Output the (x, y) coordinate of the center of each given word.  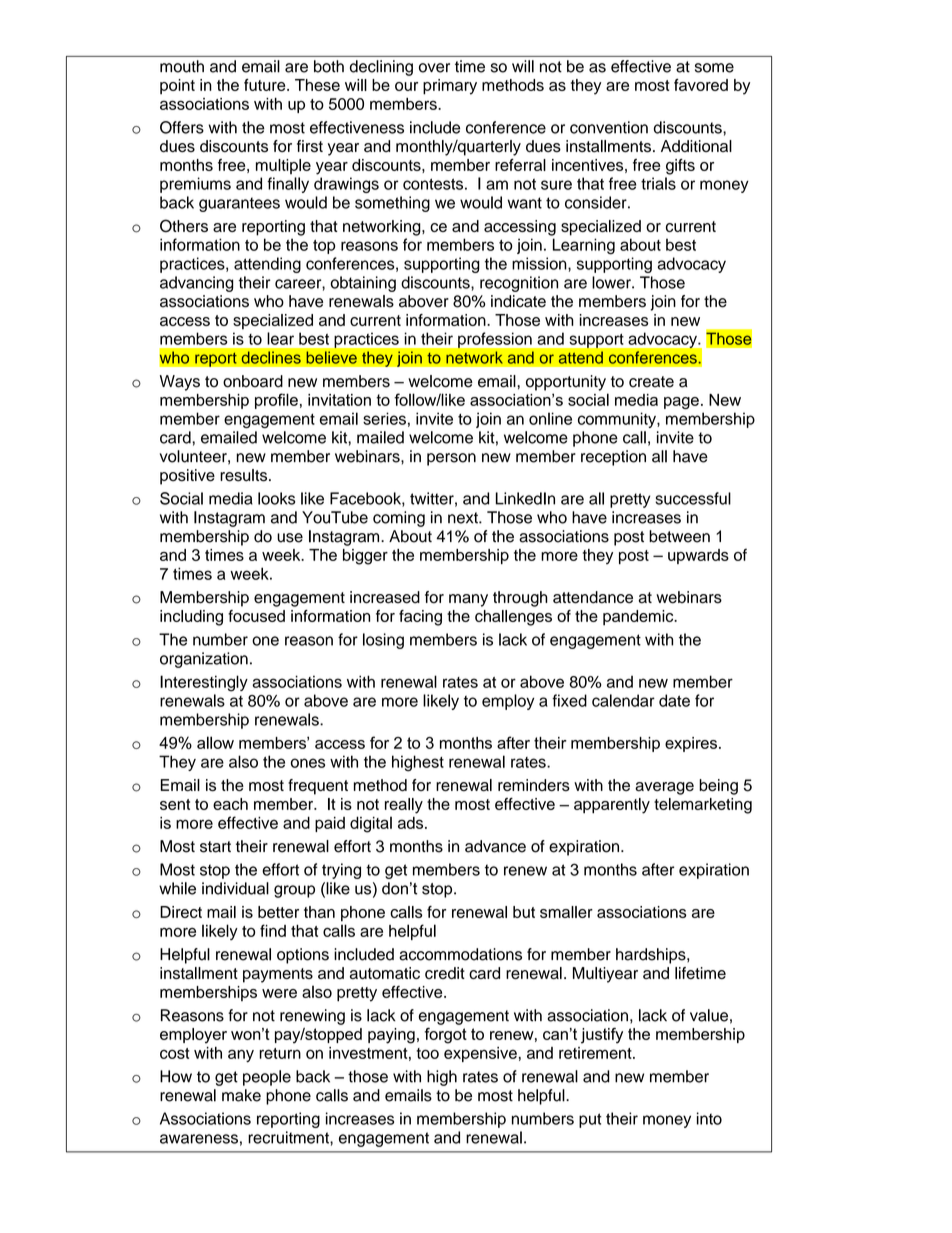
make (241, 1095)
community (618, 420)
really (404, 806)
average (664, 788)
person (451, 459)
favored (701, 85)
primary (450, 87)
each (230, 804)
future (266, 85)
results (245, 475)
